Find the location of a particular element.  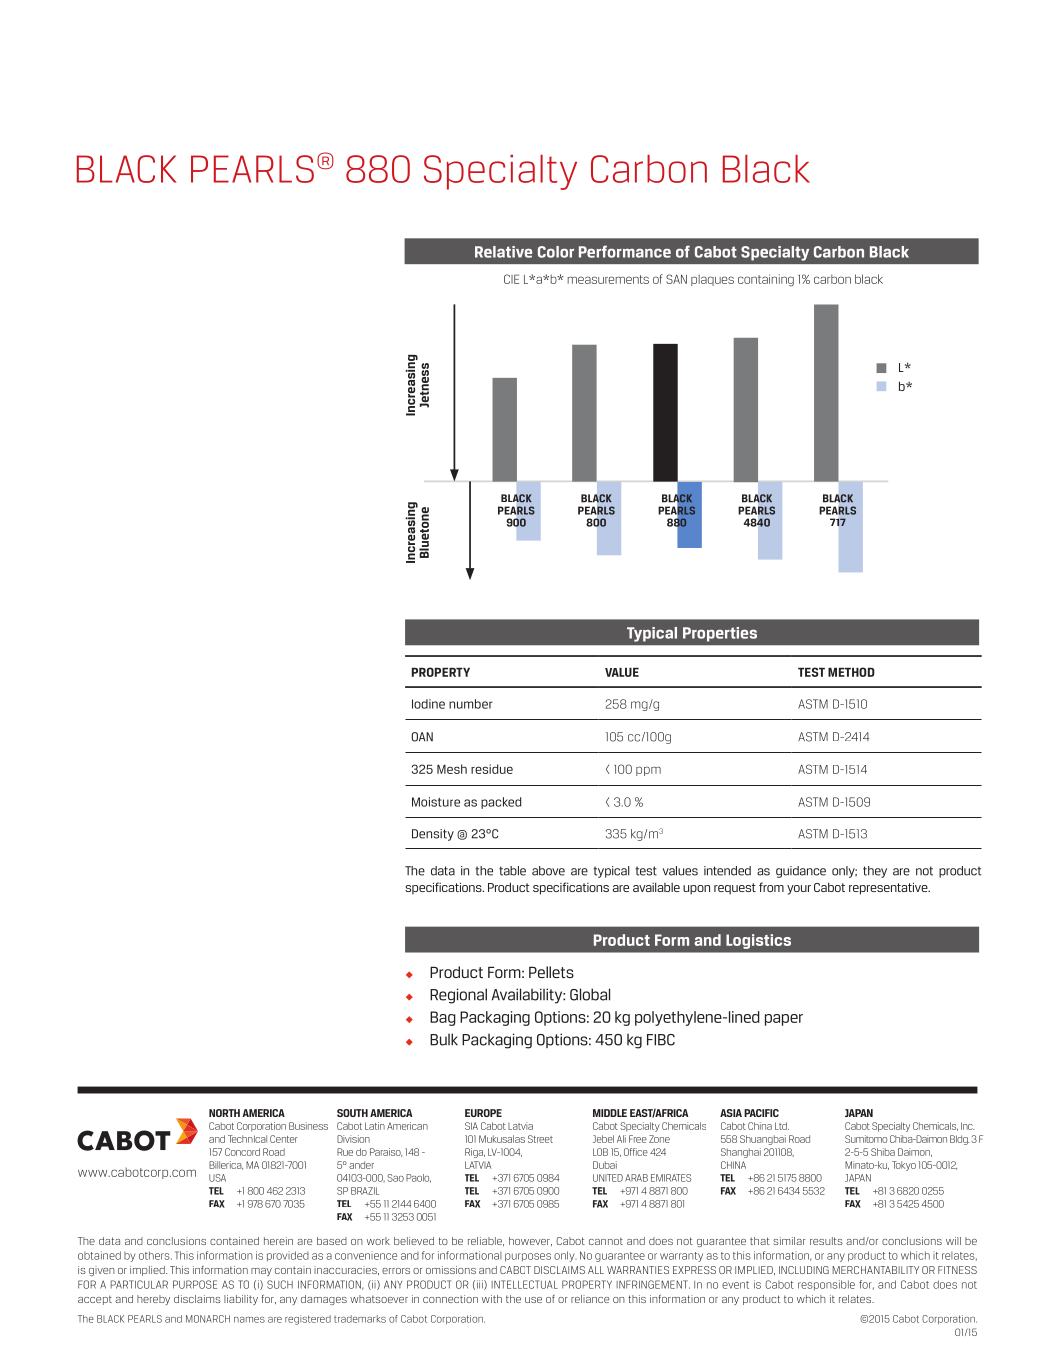

Color is located at coordinates (556, 252).
